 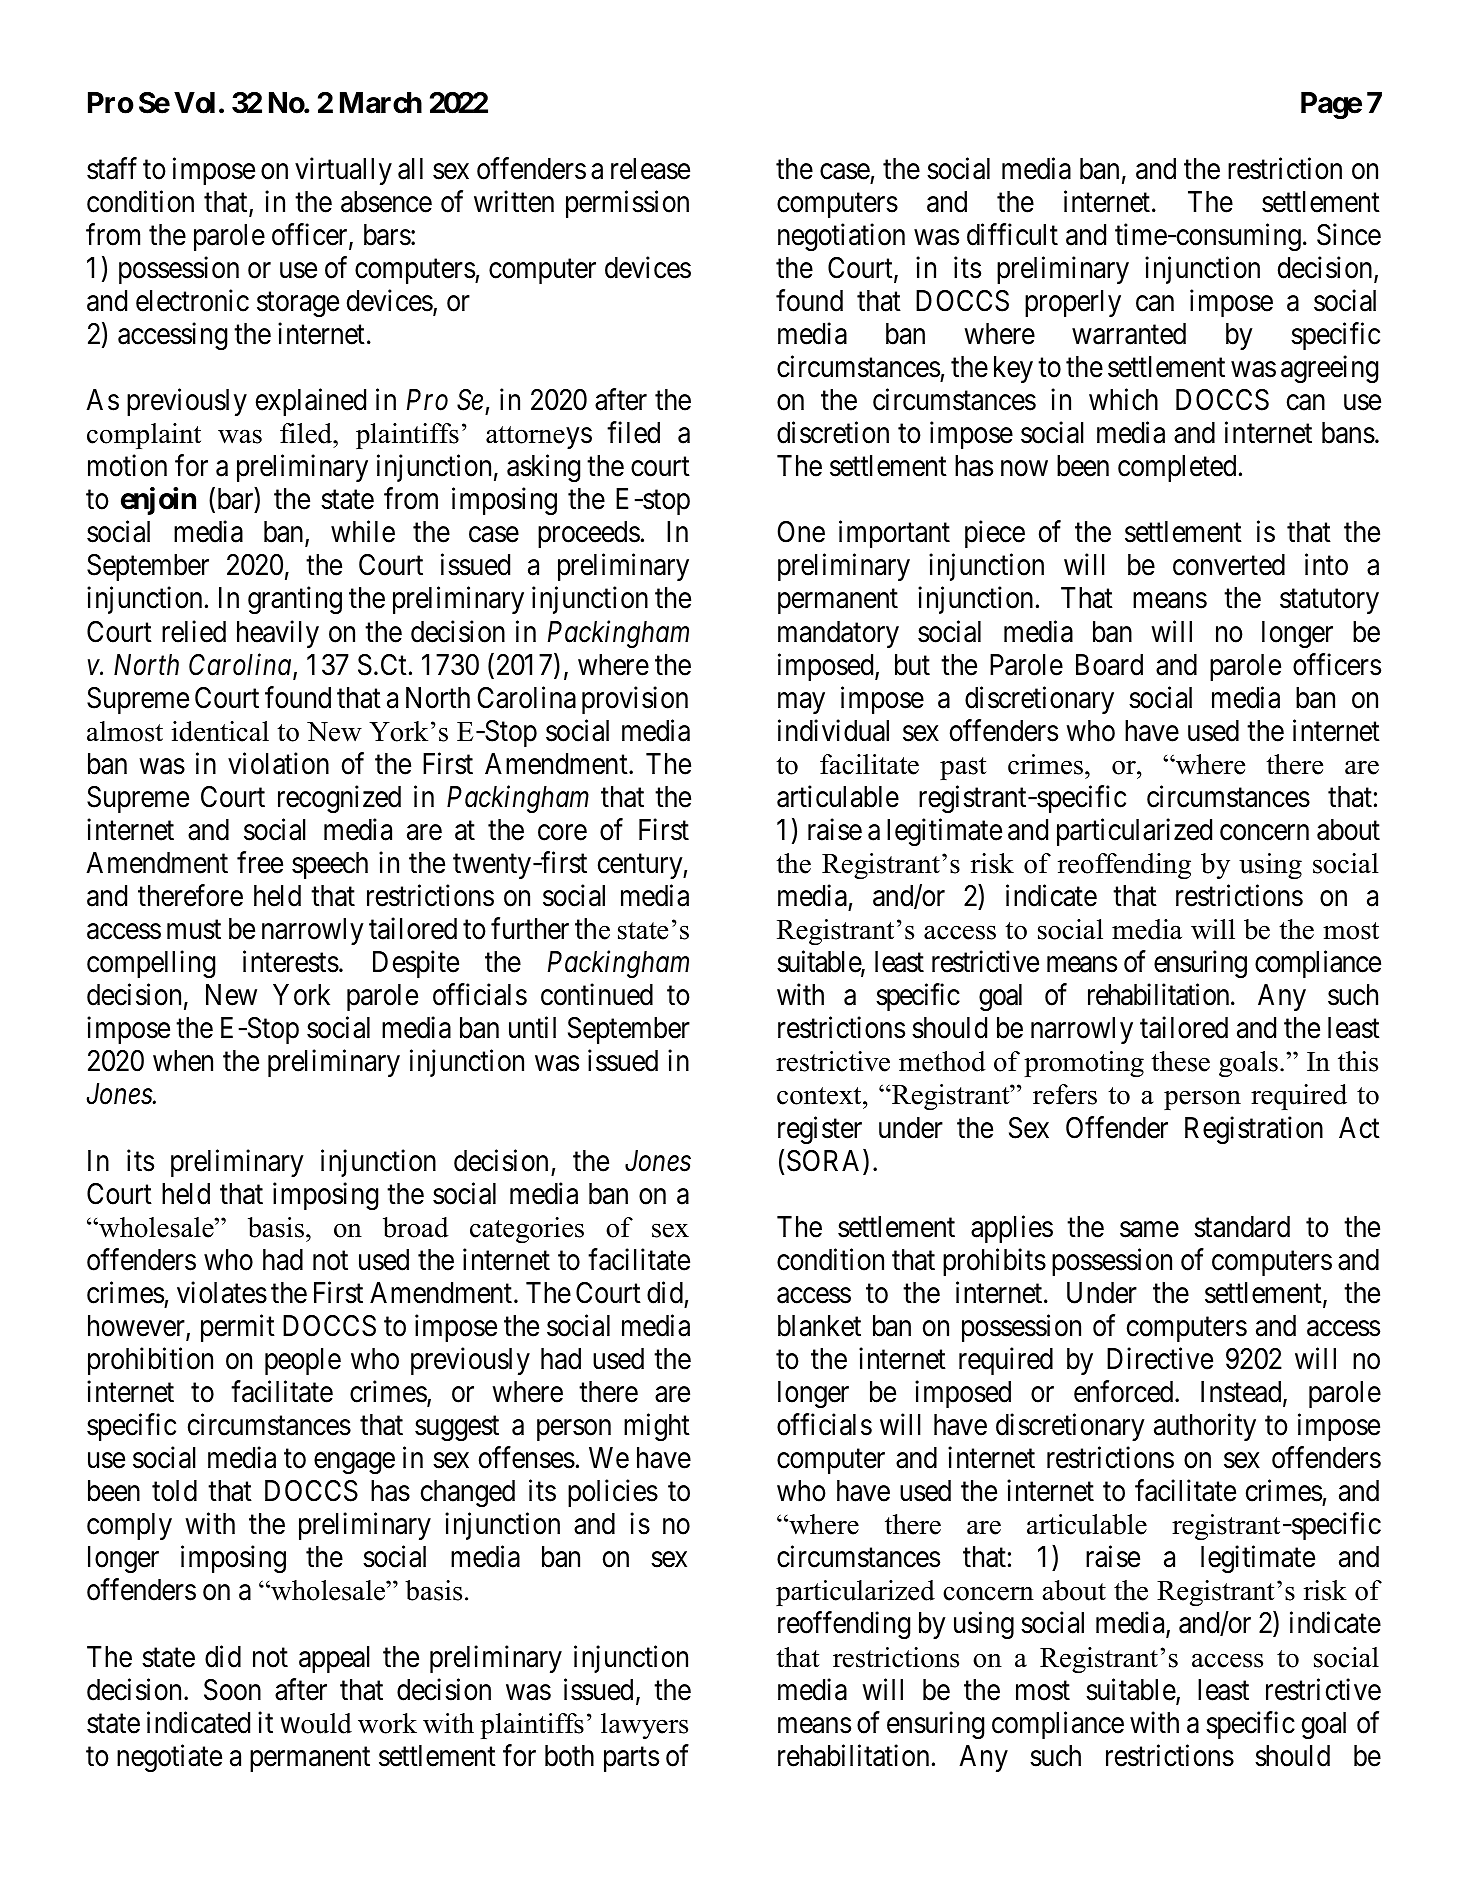 I want to click on granting, so click(x=295, y=600).
